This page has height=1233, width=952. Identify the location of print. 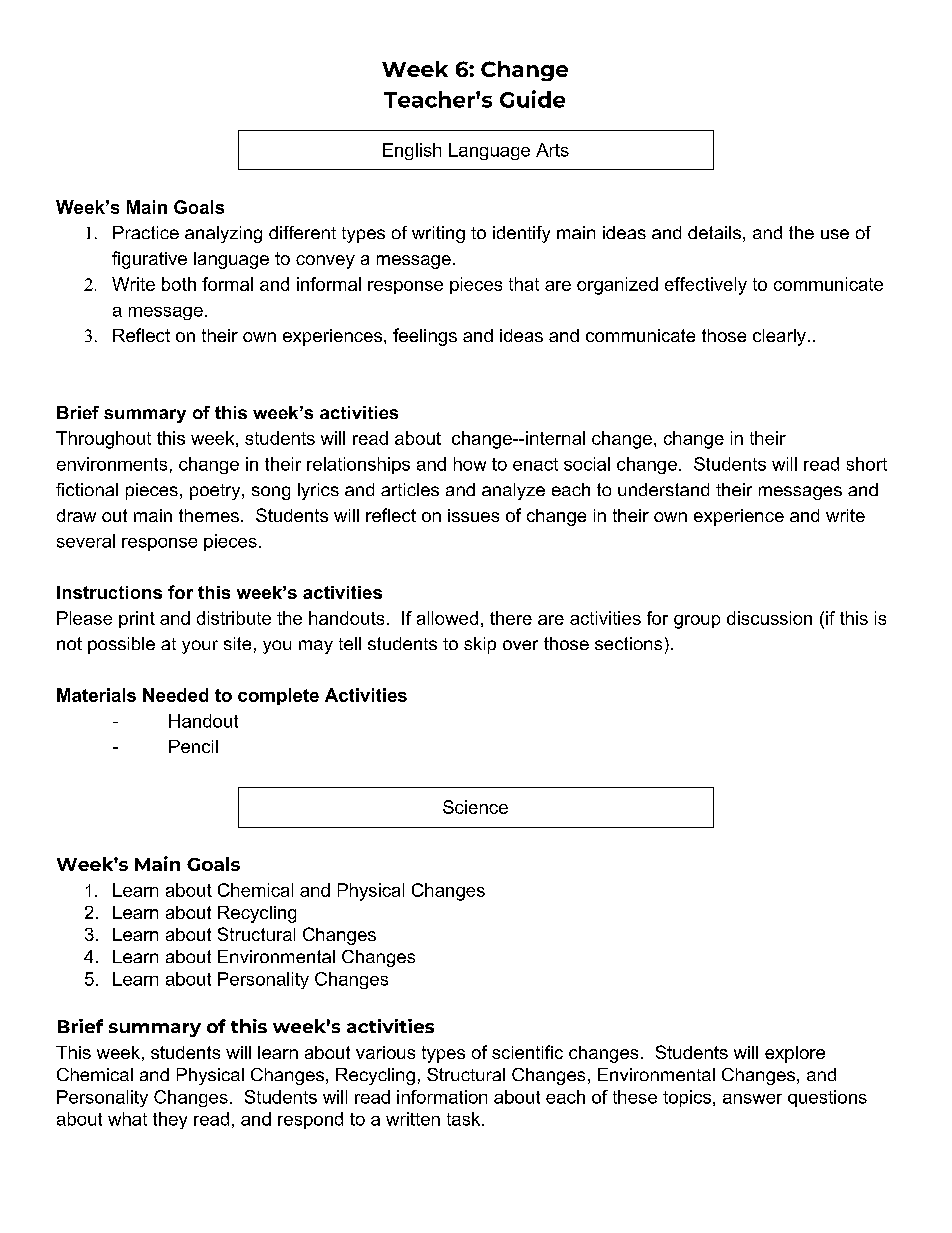
(137, 619).
